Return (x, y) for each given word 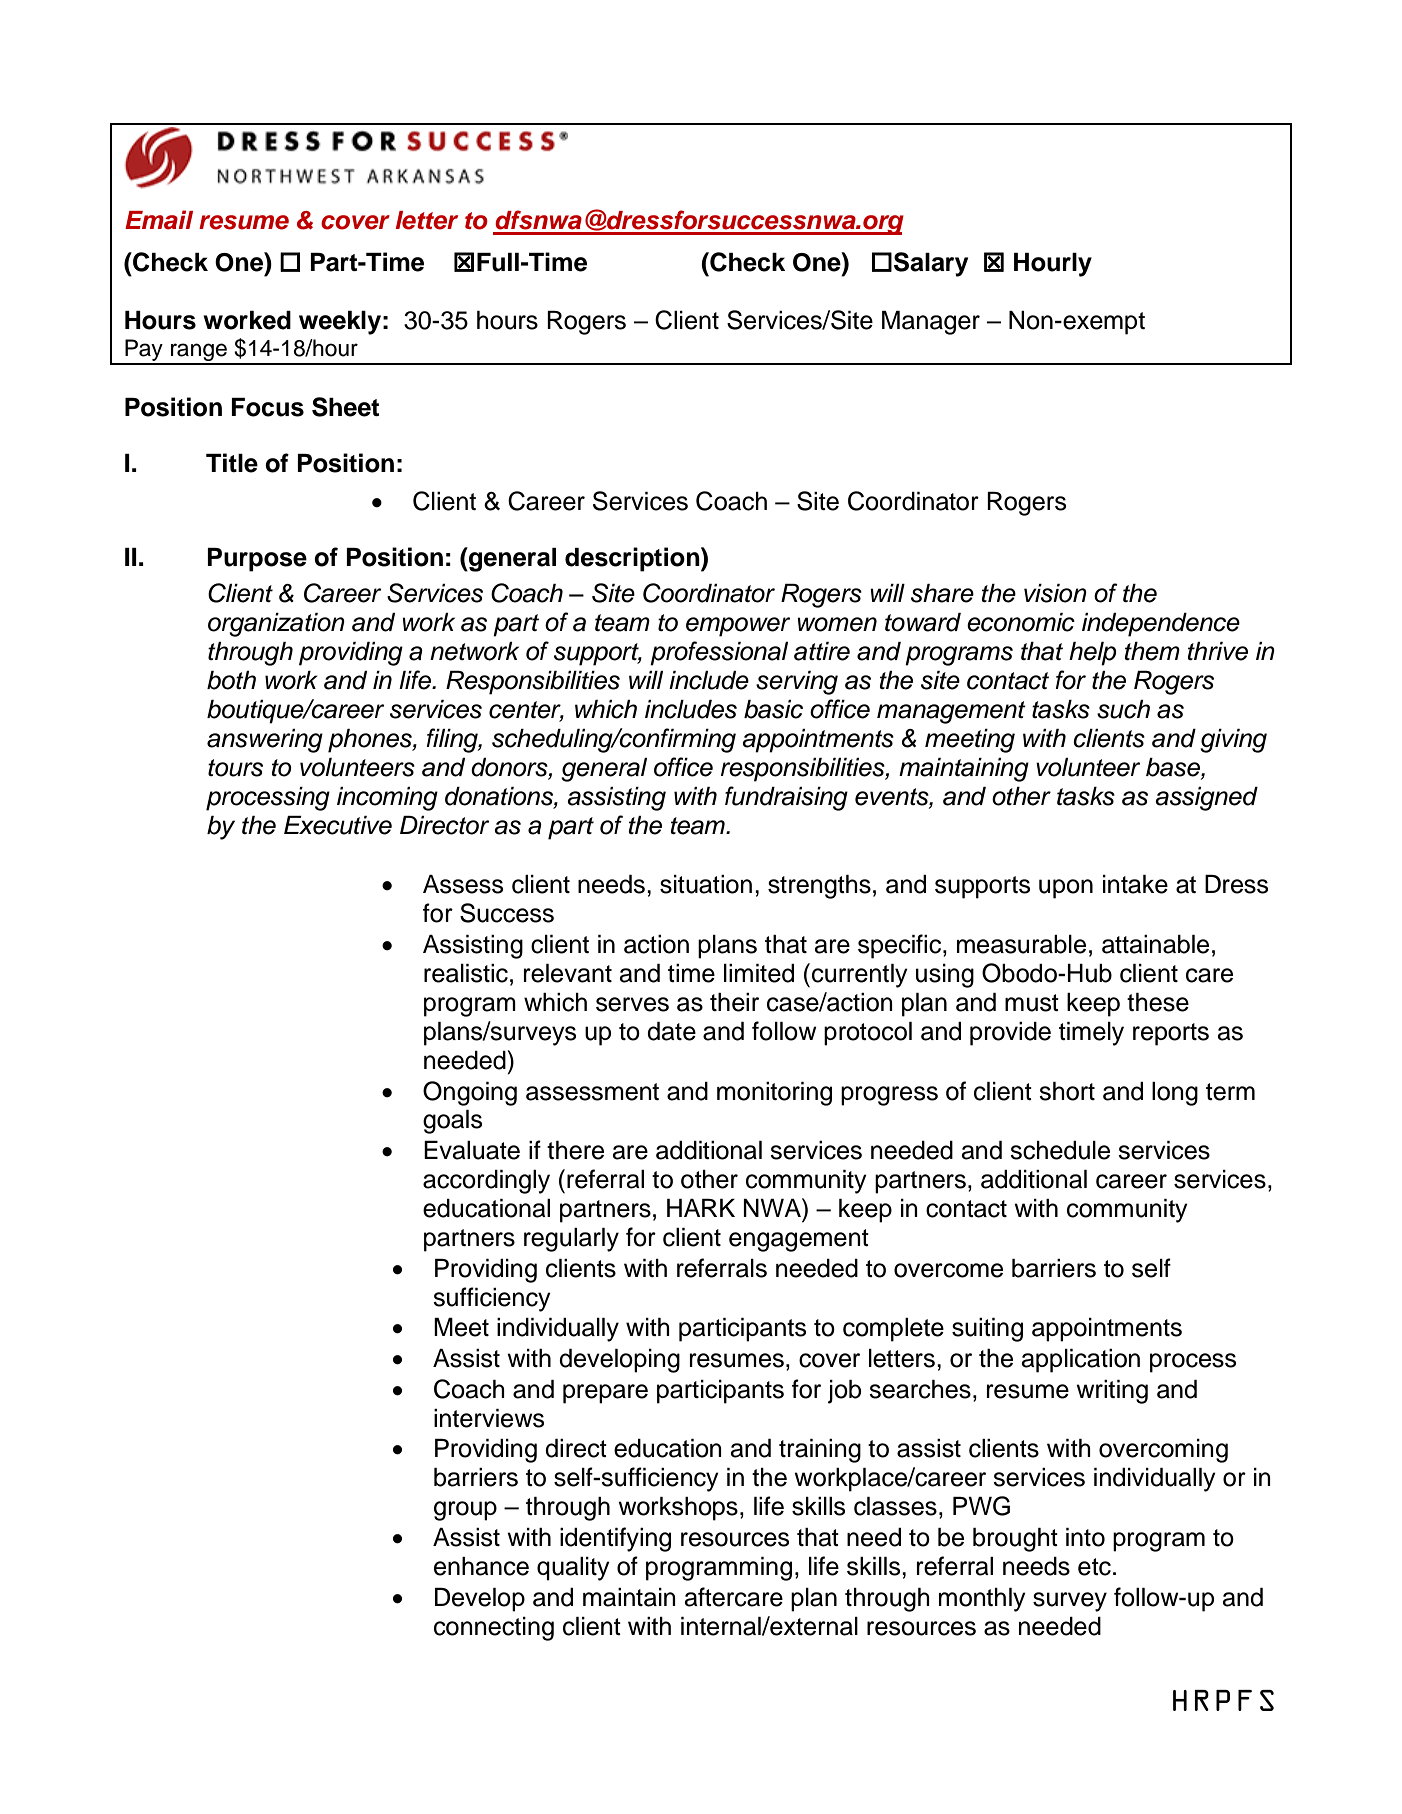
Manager (931, 323)
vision (1055, 593)
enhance (481, 1566)
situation (706, 884)
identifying (615, 1539)
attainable (1155, 944)
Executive (338, 825)
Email (159, 220)
